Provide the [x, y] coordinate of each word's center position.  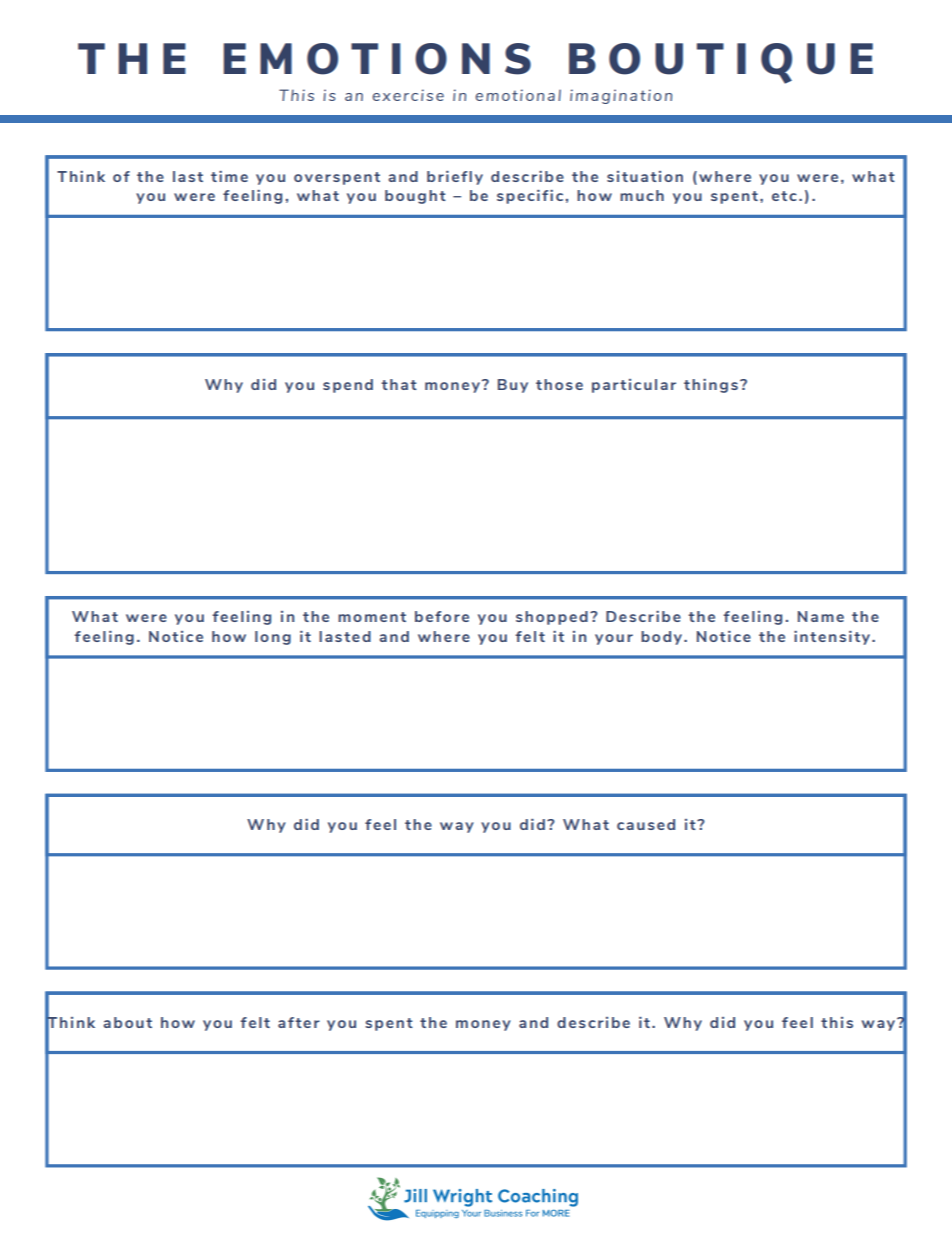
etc [784, 196]
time [229, 176]
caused [646, 824]
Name [821, 616]
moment [372, 617]
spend [348, 386]
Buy [513, 386]
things [711, 386]
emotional [518, 95]
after [299, 1022]
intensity [833, 638]
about [127, 1022]
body [663, 638]
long [273, 638]
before [442, 616]
